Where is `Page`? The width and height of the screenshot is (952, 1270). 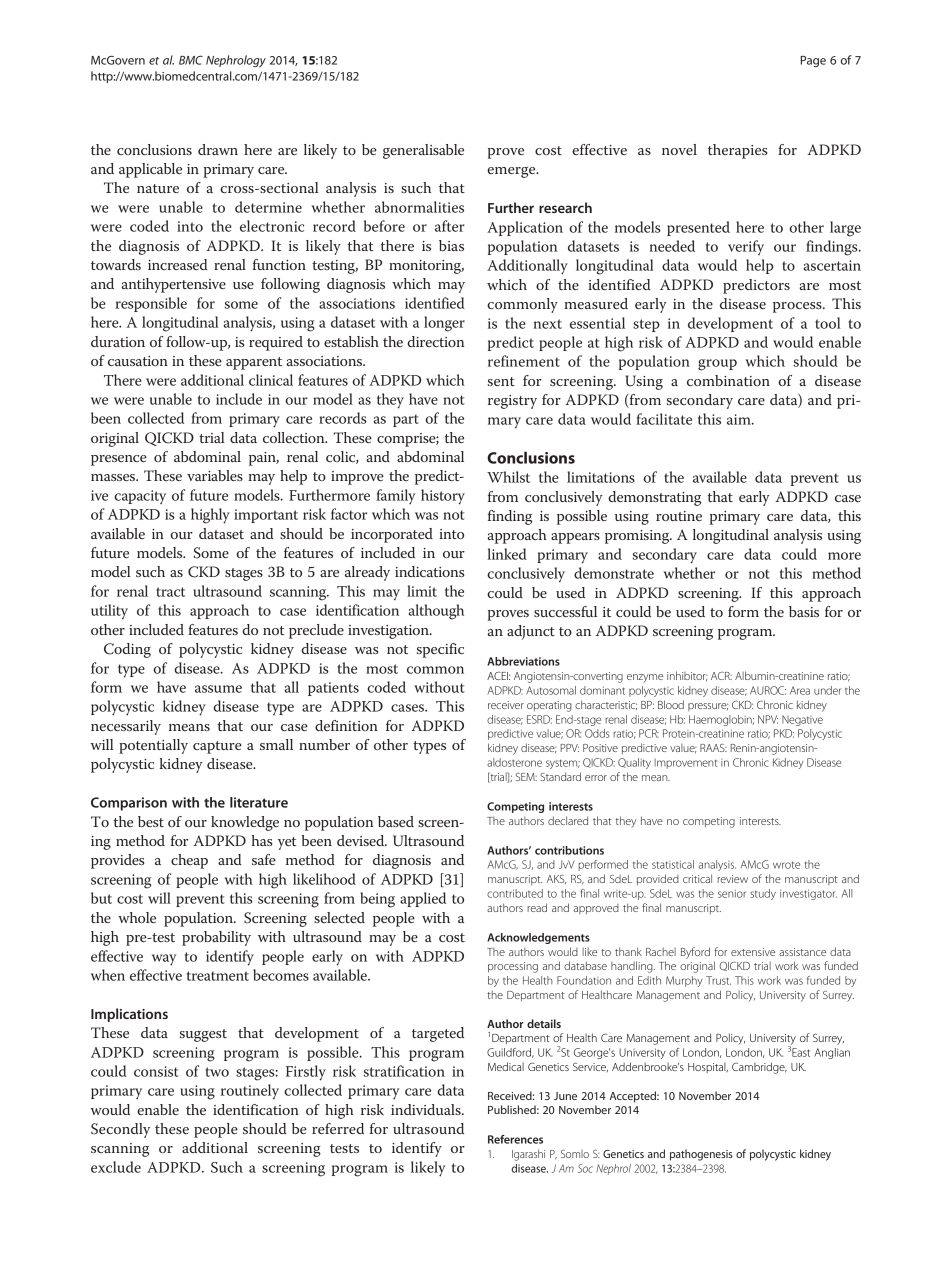
Page is located at coordinates (813, 61).
